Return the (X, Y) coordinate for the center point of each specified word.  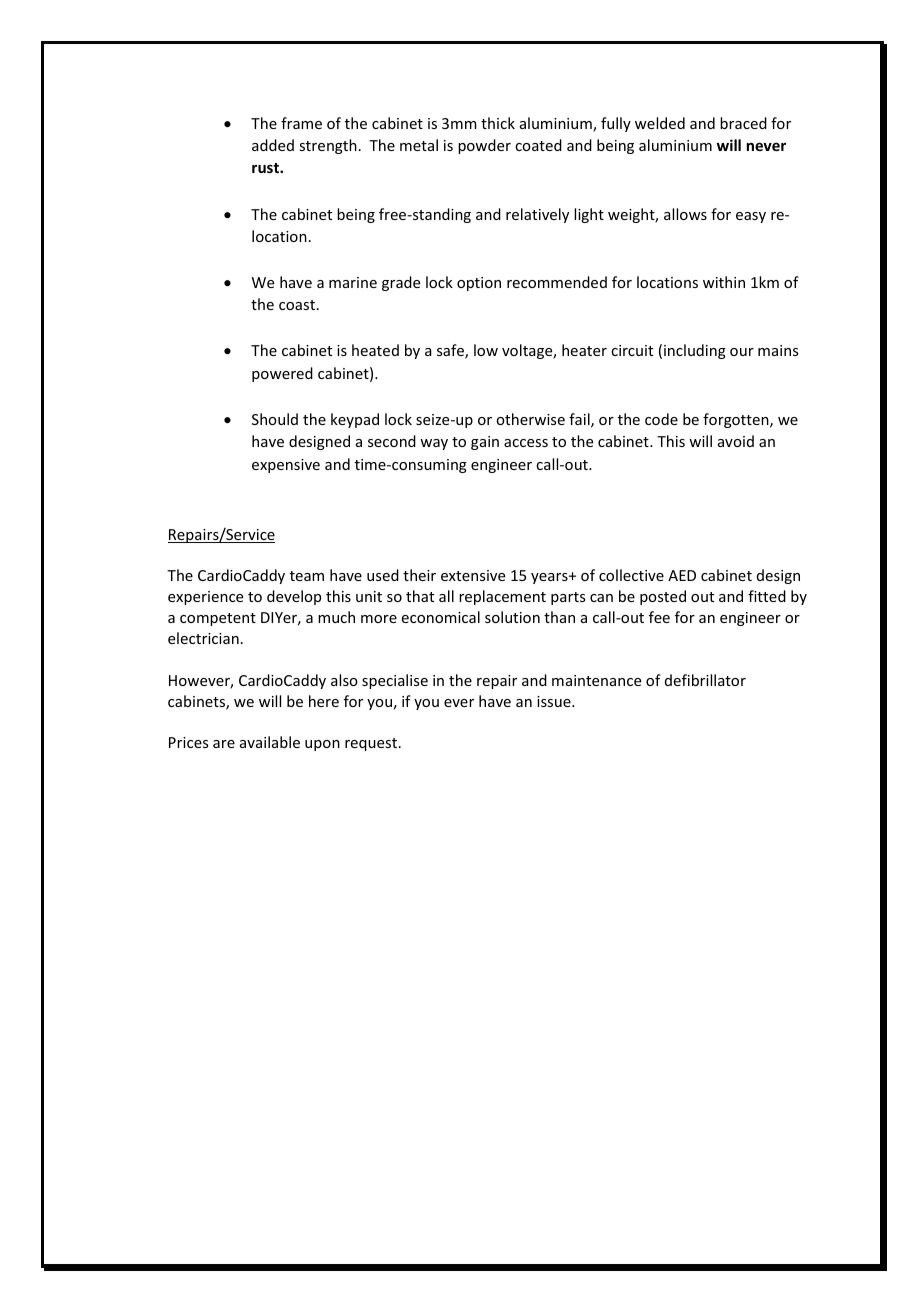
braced (743, 123)
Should (275, 419)
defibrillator (705, 680)
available (270, 742)
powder (484, 146)
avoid (736, 441)
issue (555, 701)
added (273, 145)
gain (485, 443)
